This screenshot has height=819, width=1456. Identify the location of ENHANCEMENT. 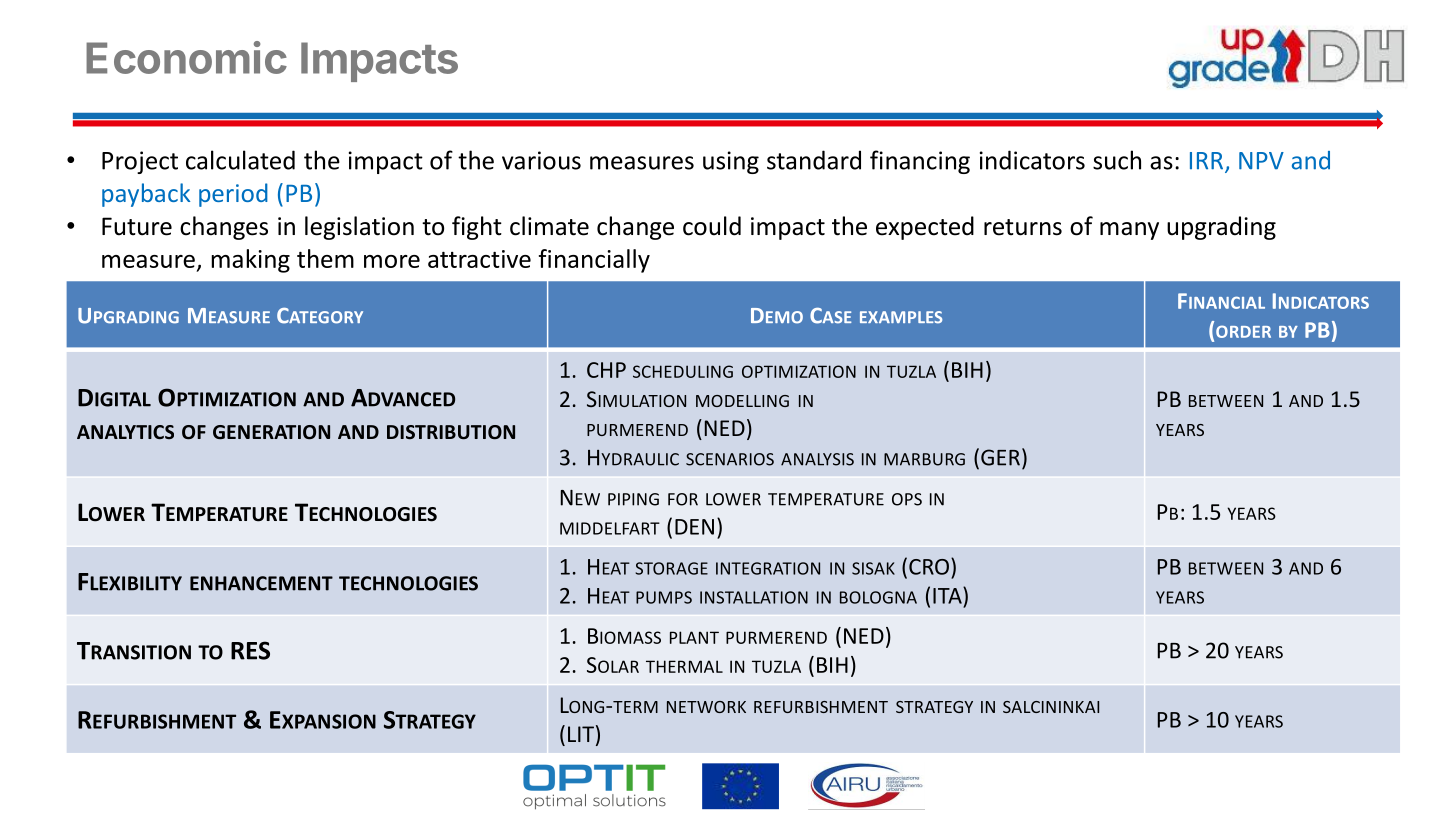
(261, 583).
